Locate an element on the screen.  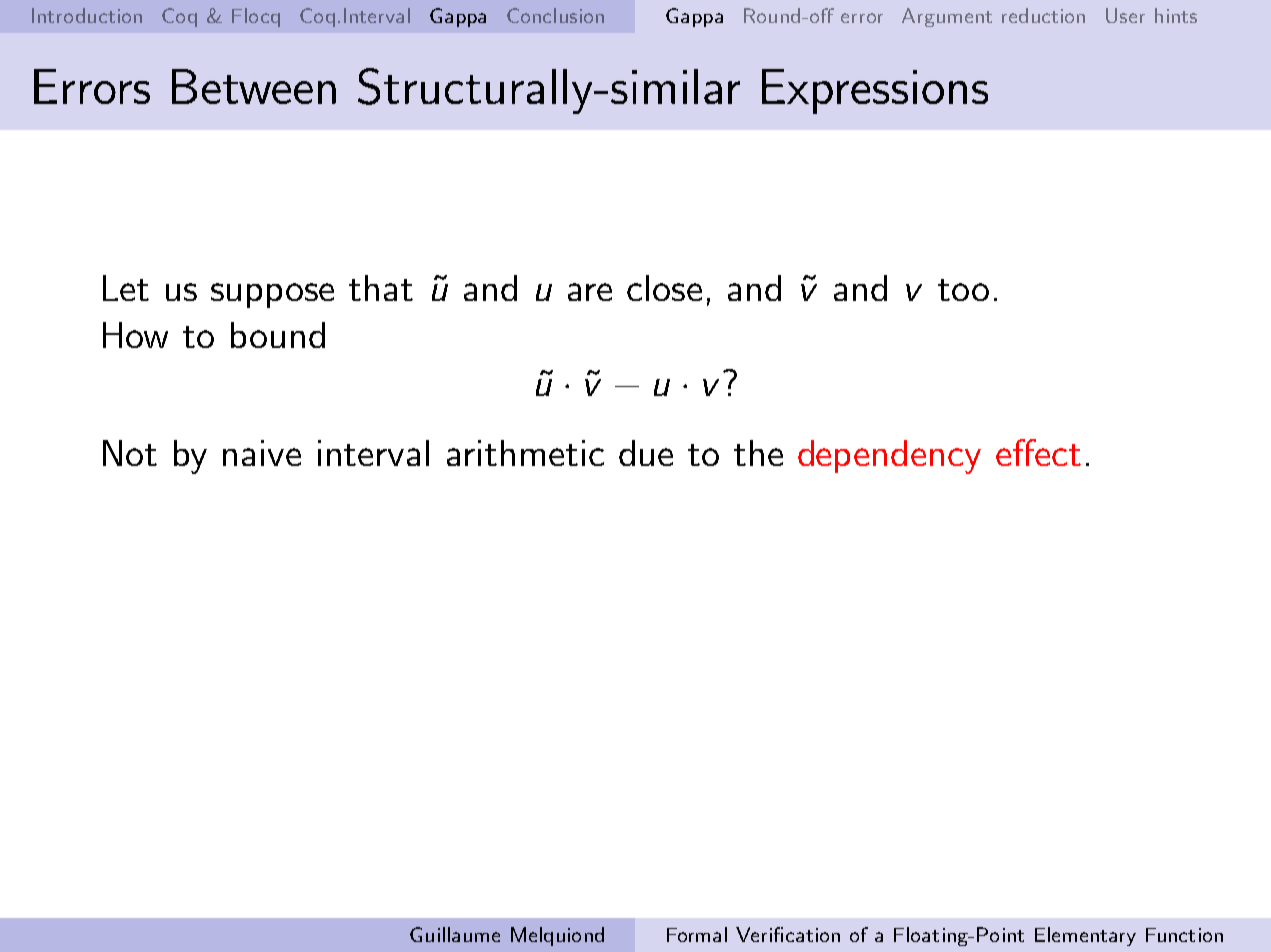
too is located at coordinates (963, 290).
